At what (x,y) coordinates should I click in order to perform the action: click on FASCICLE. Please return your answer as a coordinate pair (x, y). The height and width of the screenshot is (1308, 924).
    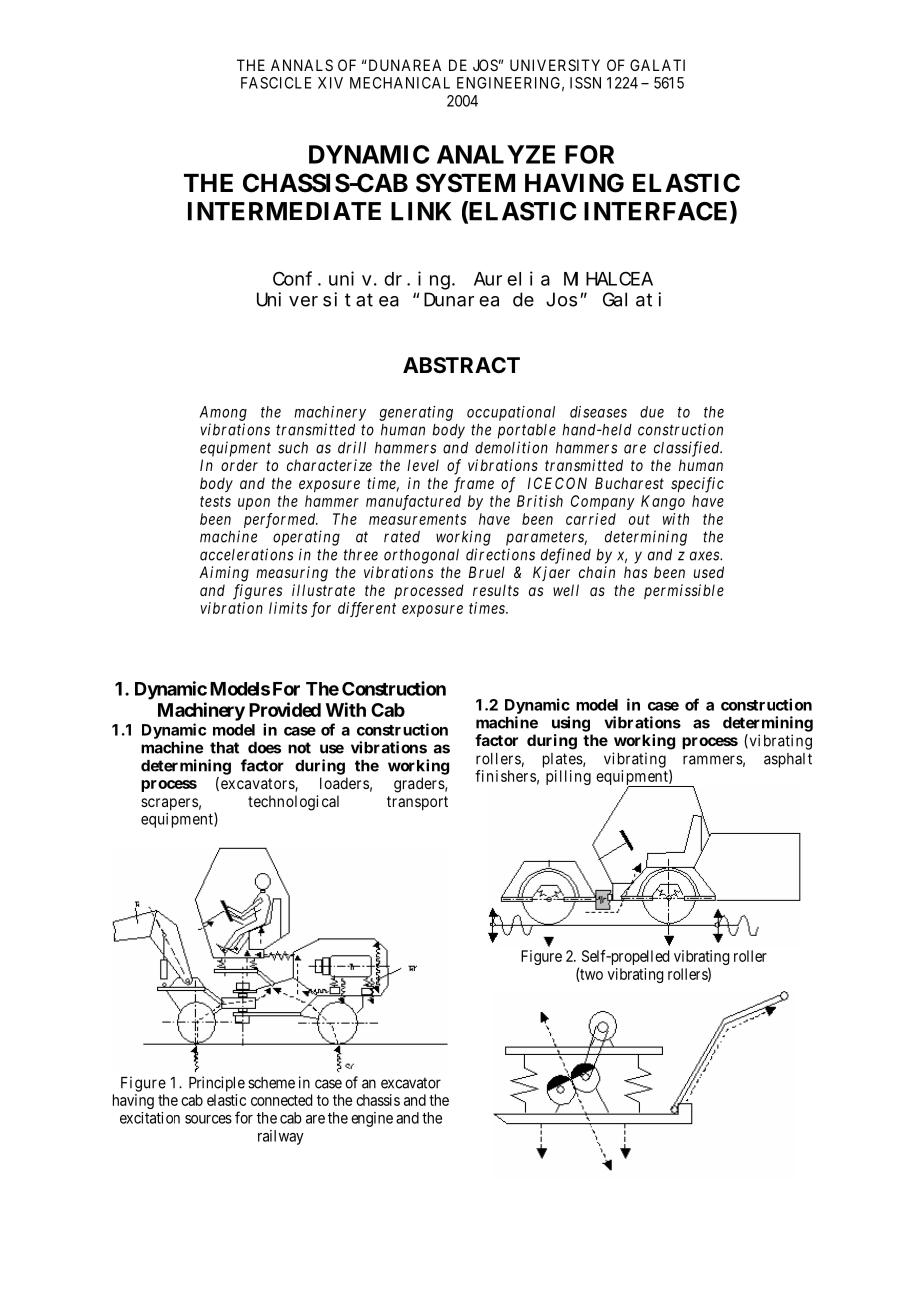
    Looking at the image, I should click on (276, 83).
